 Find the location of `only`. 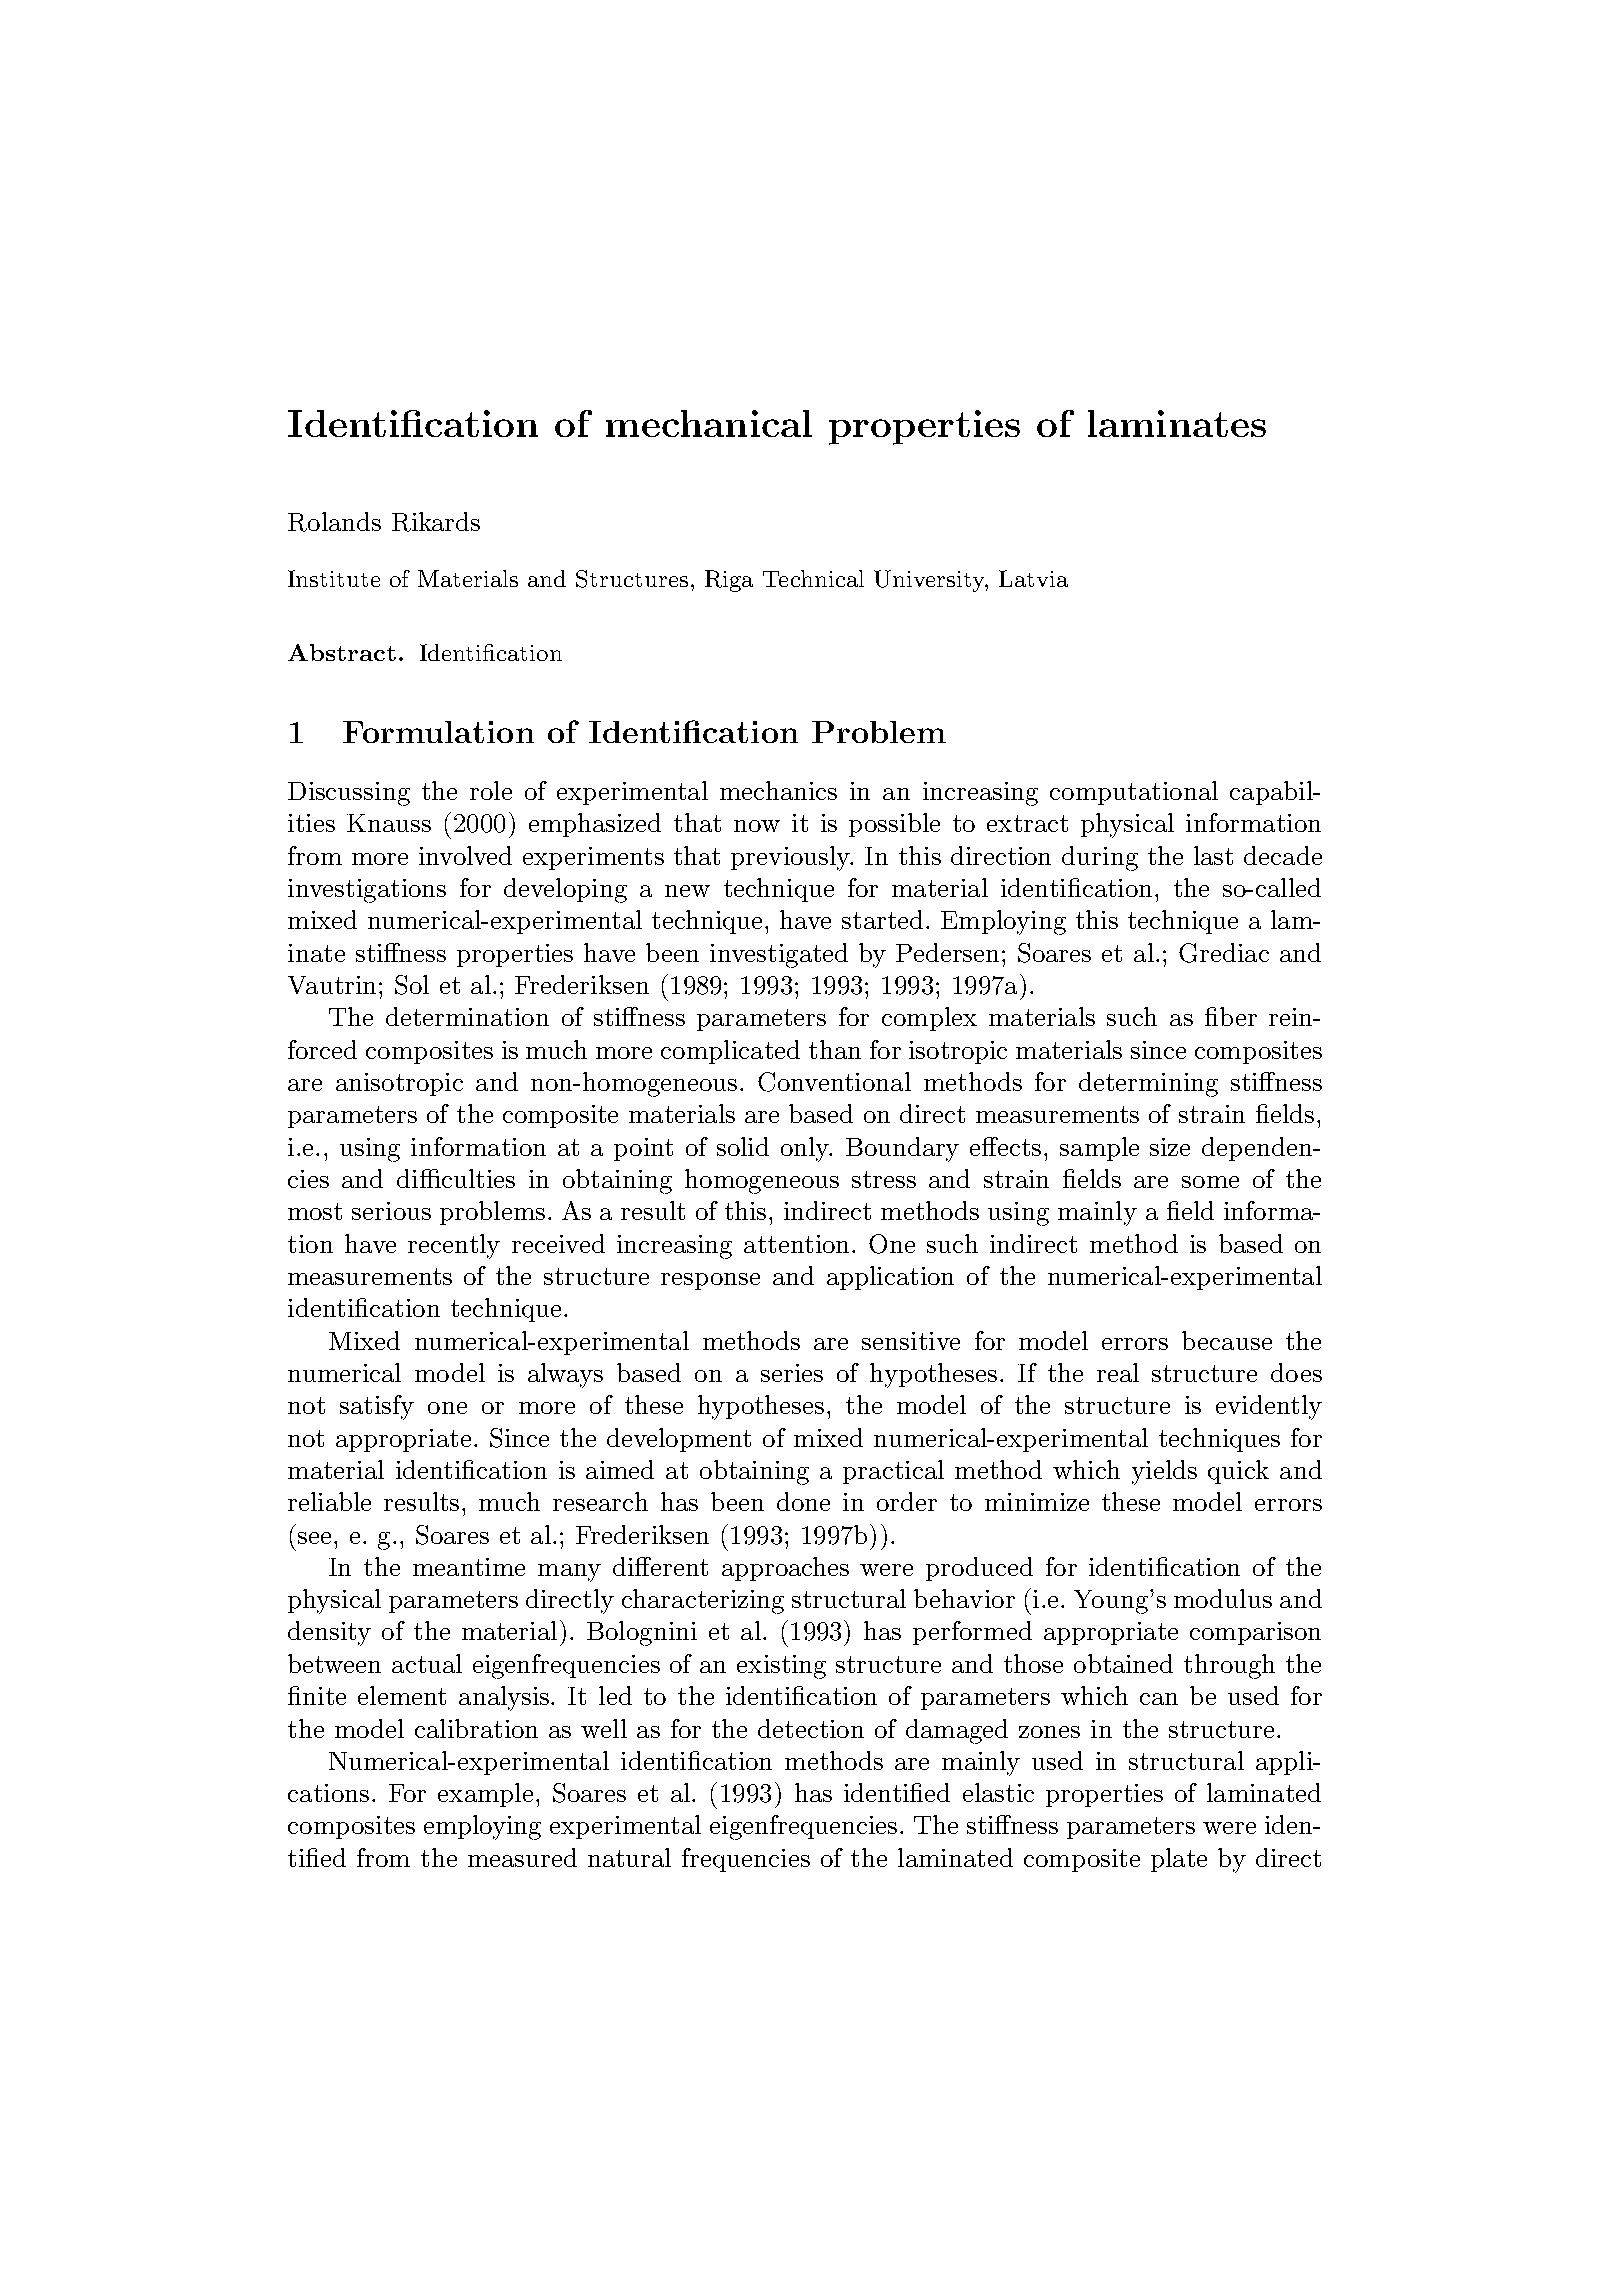

only is located at coordinates (806, 1149).
